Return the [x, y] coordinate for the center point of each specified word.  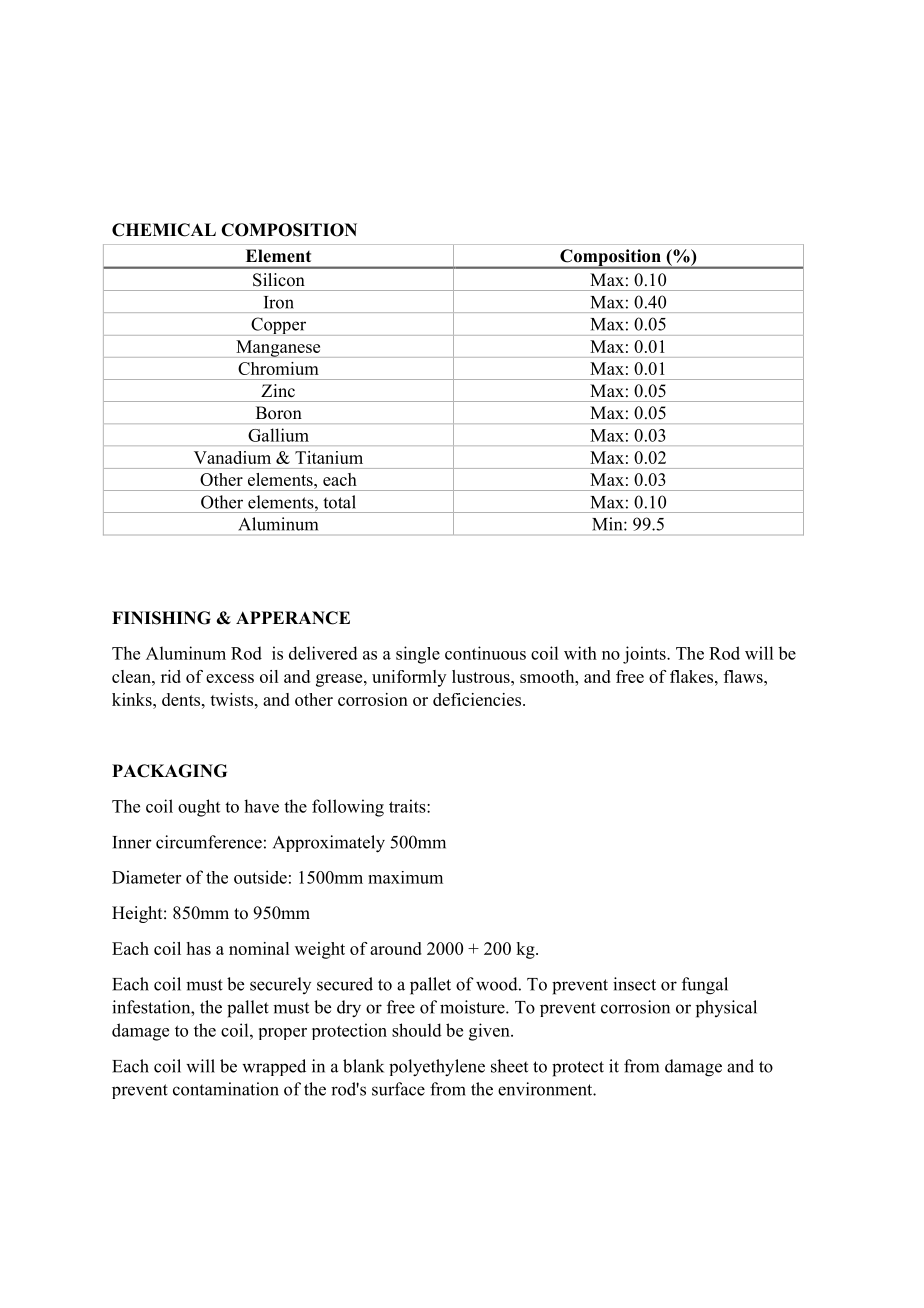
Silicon [279, 280]
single [418, 655]
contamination [226, 1089]
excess [230, 678]
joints [645, 655]
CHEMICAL [164, 230]
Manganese [278, 349]
